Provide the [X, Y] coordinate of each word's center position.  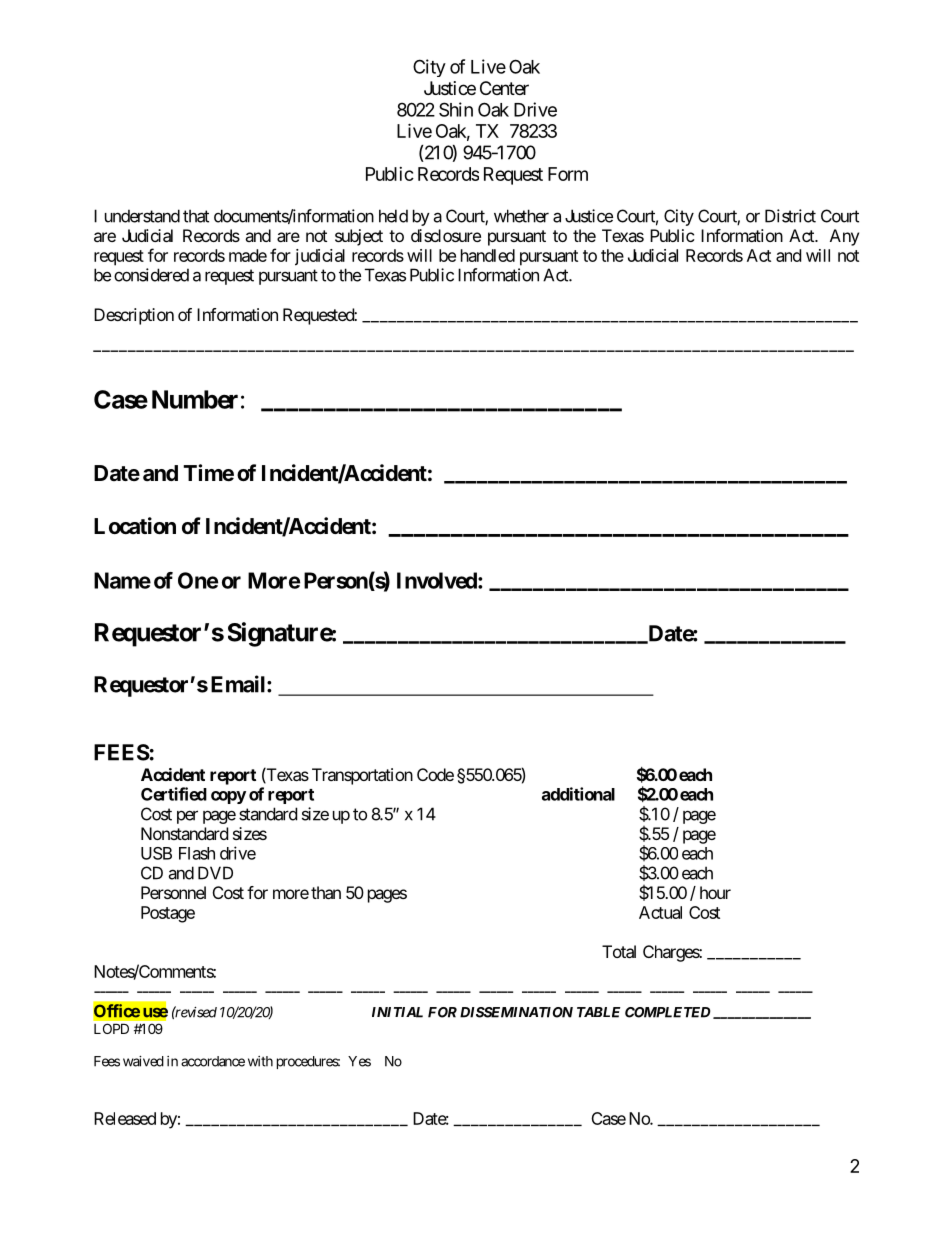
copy [228, 797]
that [196, 216]
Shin [456, 109]
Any [844, 237]
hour [715, 892]
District [790, 216]
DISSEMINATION [516, 1012]
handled [488, 255]
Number [195, 399]
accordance [213, 1061]
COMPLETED [667, 1012]
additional [578, 794]
